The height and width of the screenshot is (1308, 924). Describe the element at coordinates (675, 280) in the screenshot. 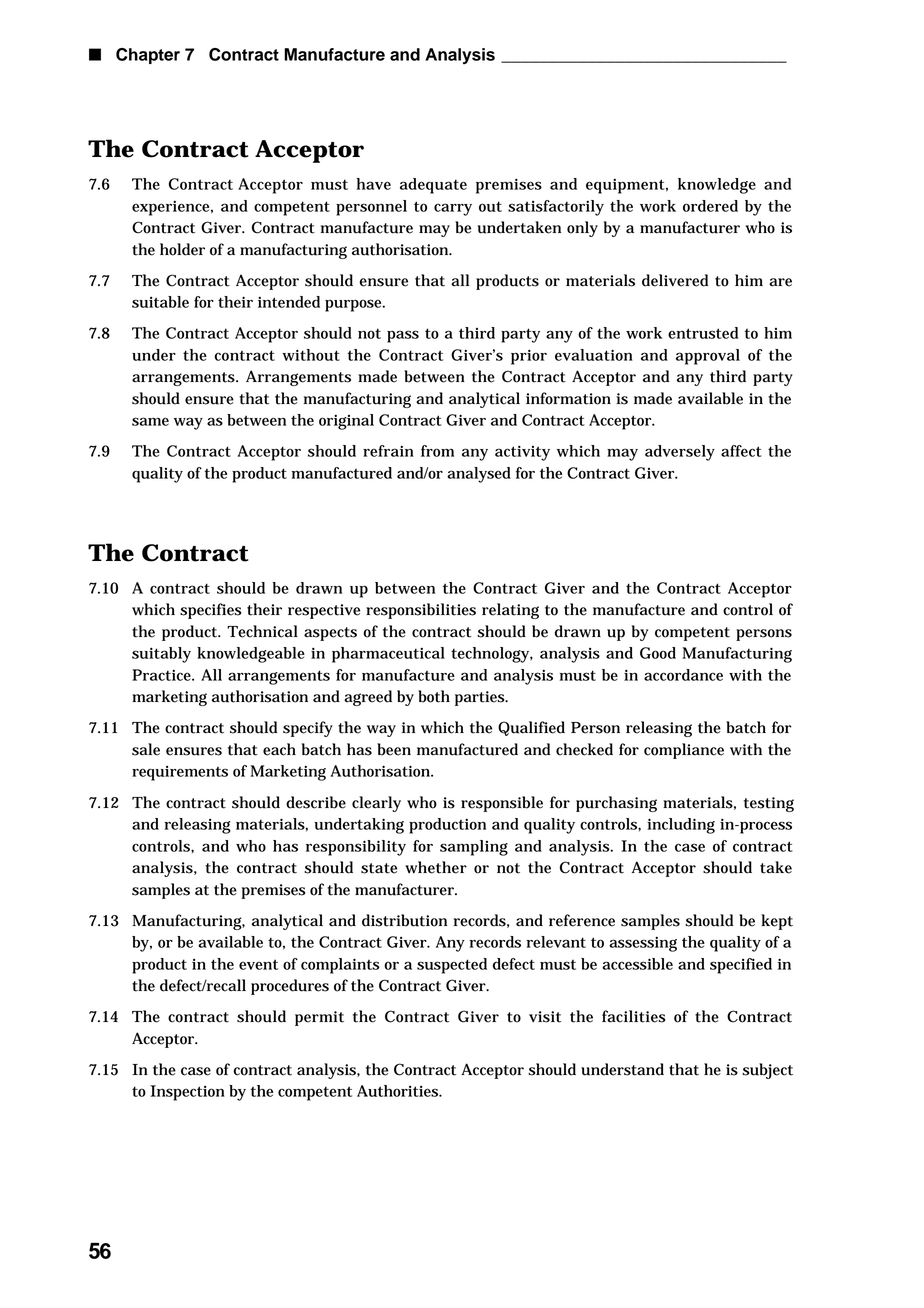

I see `delivered` at that location.
